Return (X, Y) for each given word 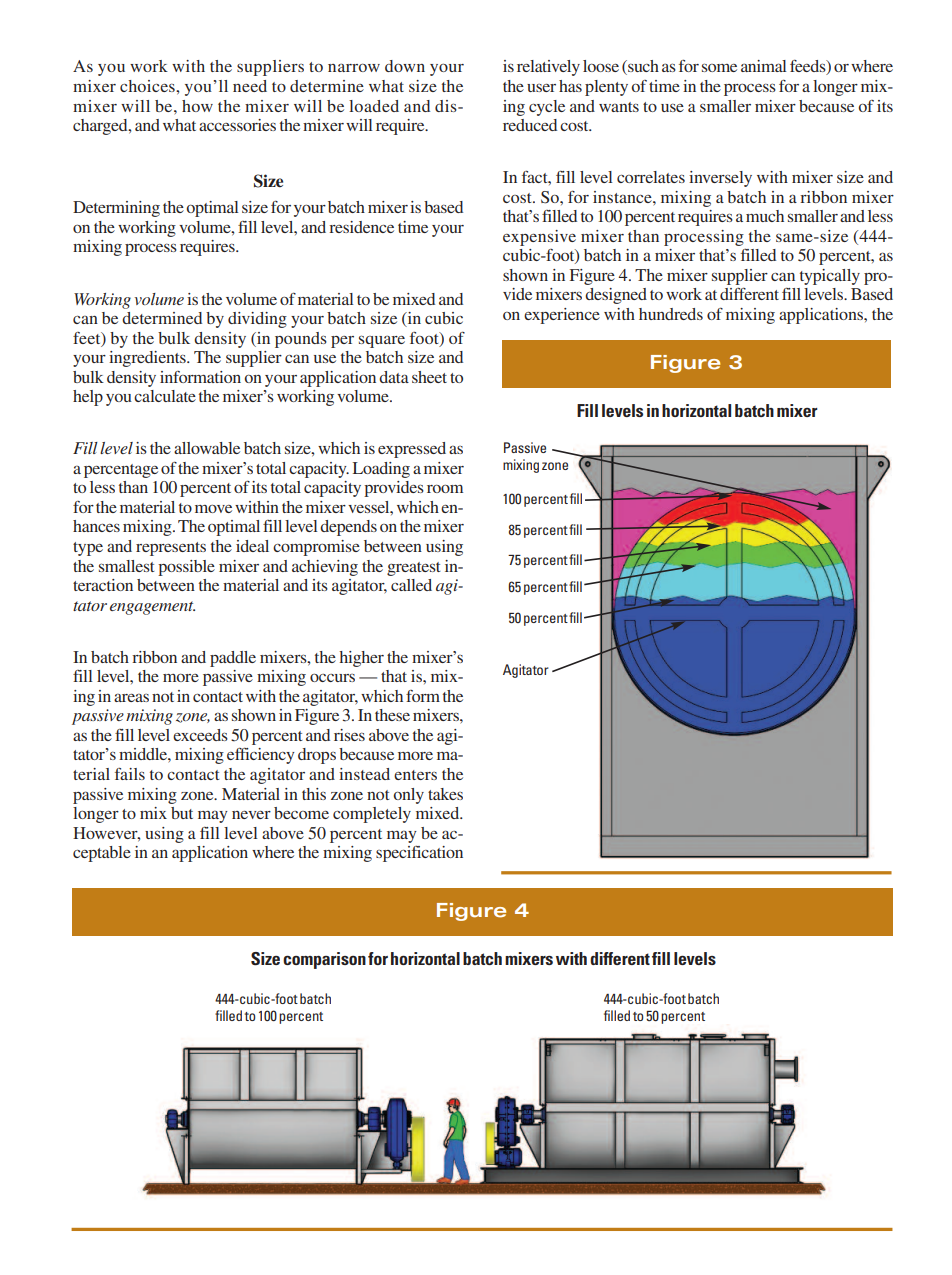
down (405, 66)
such (642, 67)
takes (445, 794)
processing (704, 238)
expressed (412, 450)
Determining (116, 209)
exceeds (200, 735)
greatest (414, 569)
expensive (539, 238)
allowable (207, 448)
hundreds (671, 314)
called (411, 585)
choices (148, 86)
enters (415, 775)
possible (186, 568)
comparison (324, 960)
